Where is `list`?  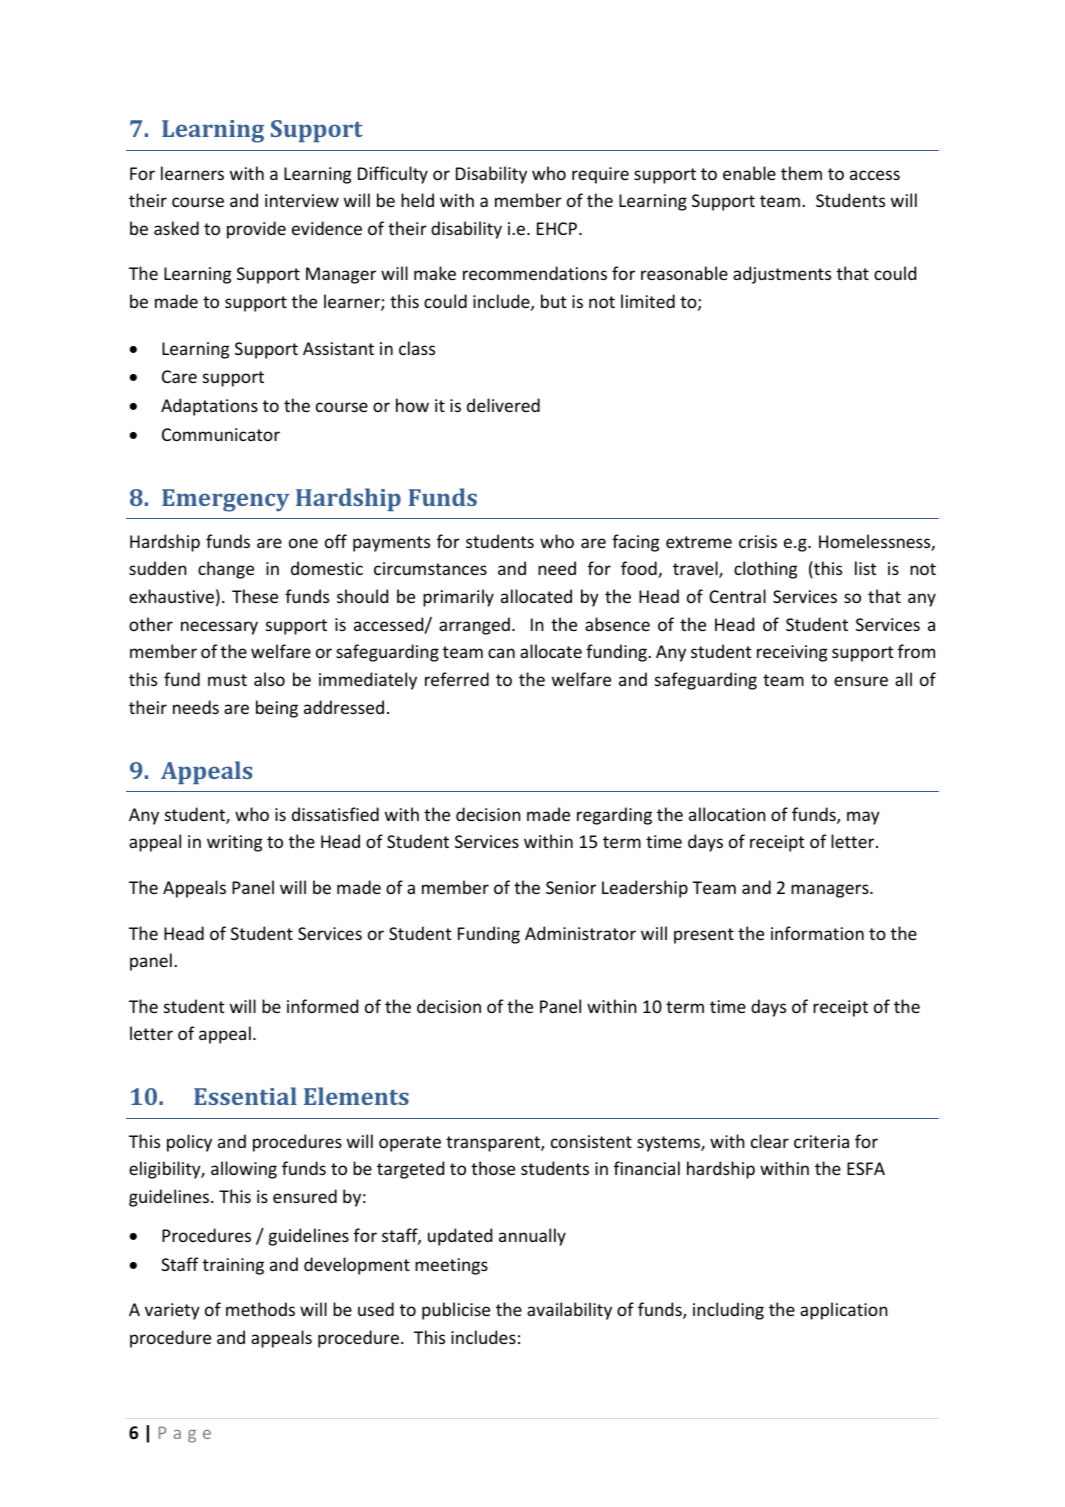 list is located at coordinates (866, 568).
